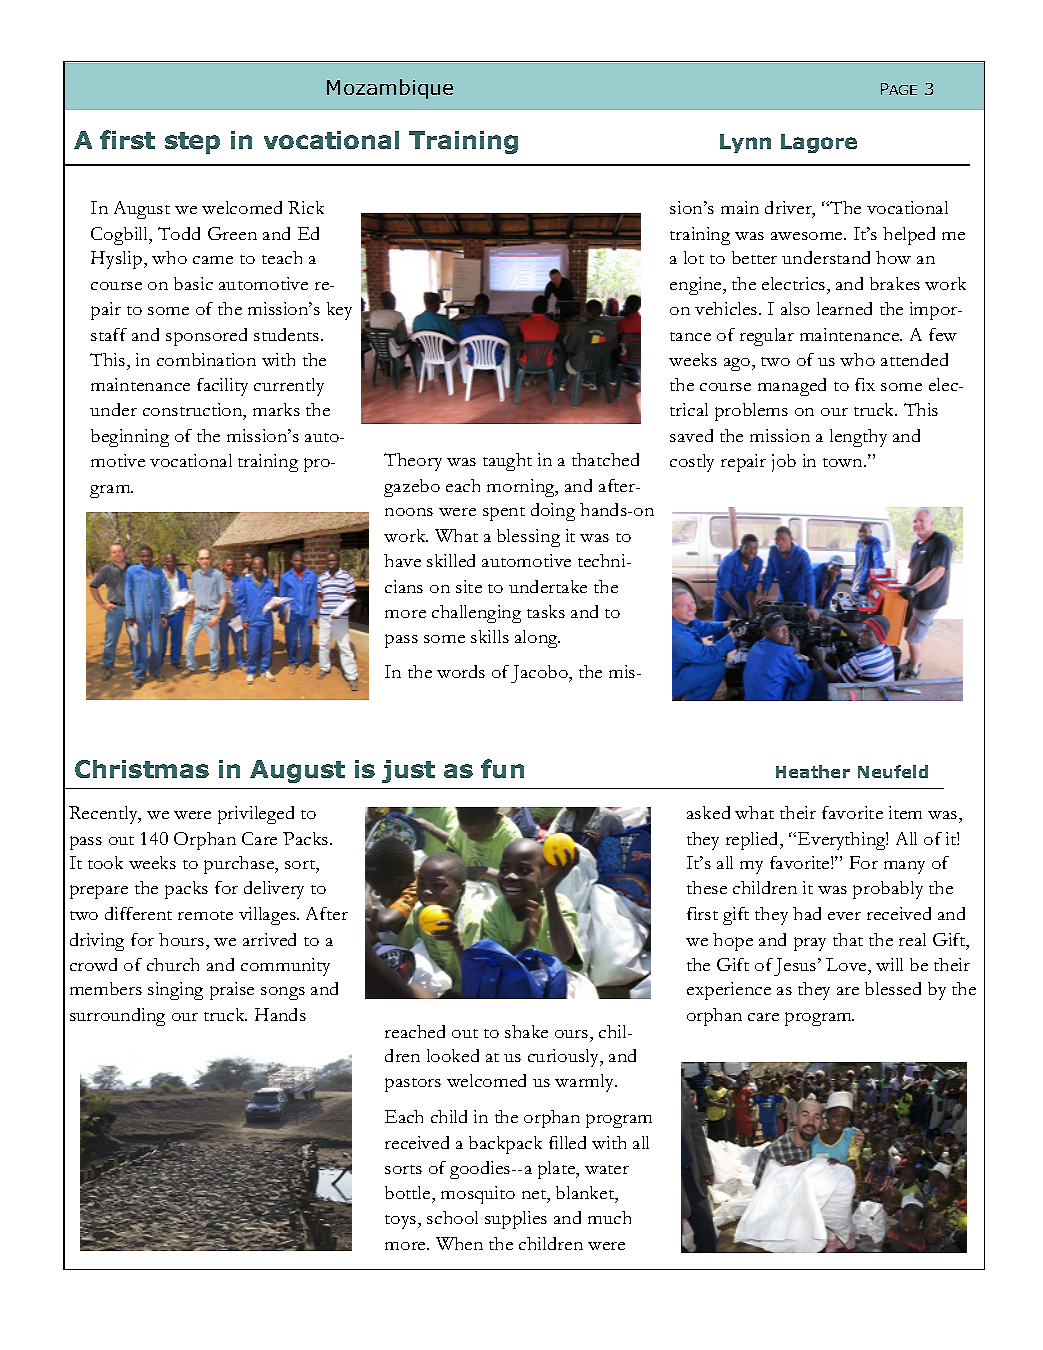 The image size is (1043, 1350). What do you see at coordinates (173, 964) in the document?
I see `church` at bounding box center [173, 964].
